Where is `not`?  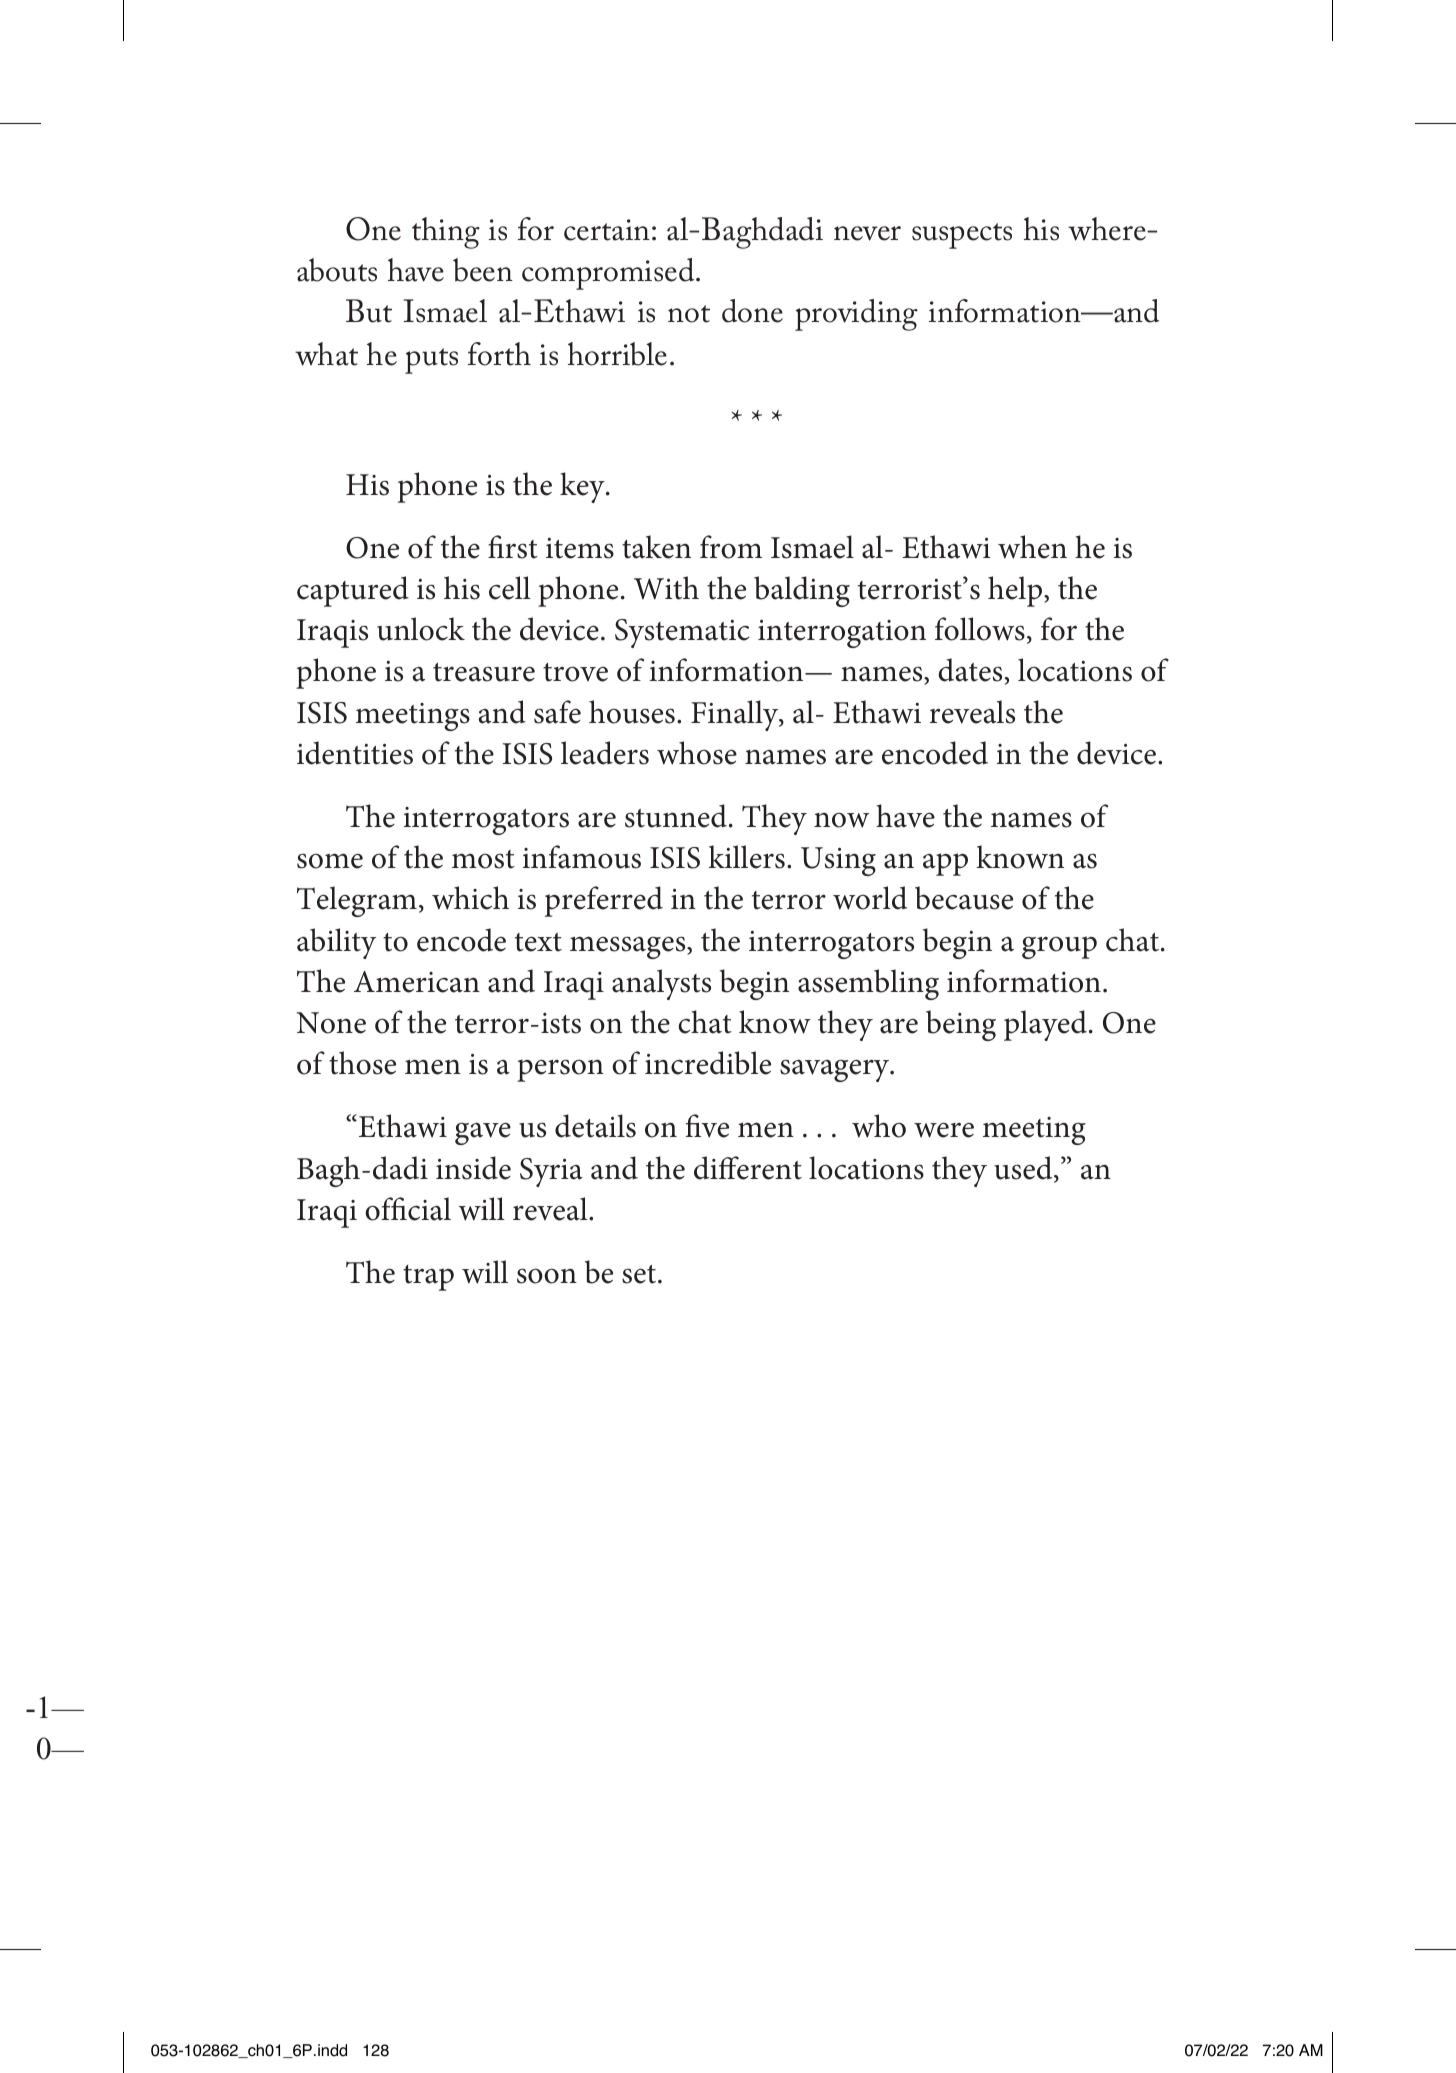
not is located at coordinates (689, 314).
